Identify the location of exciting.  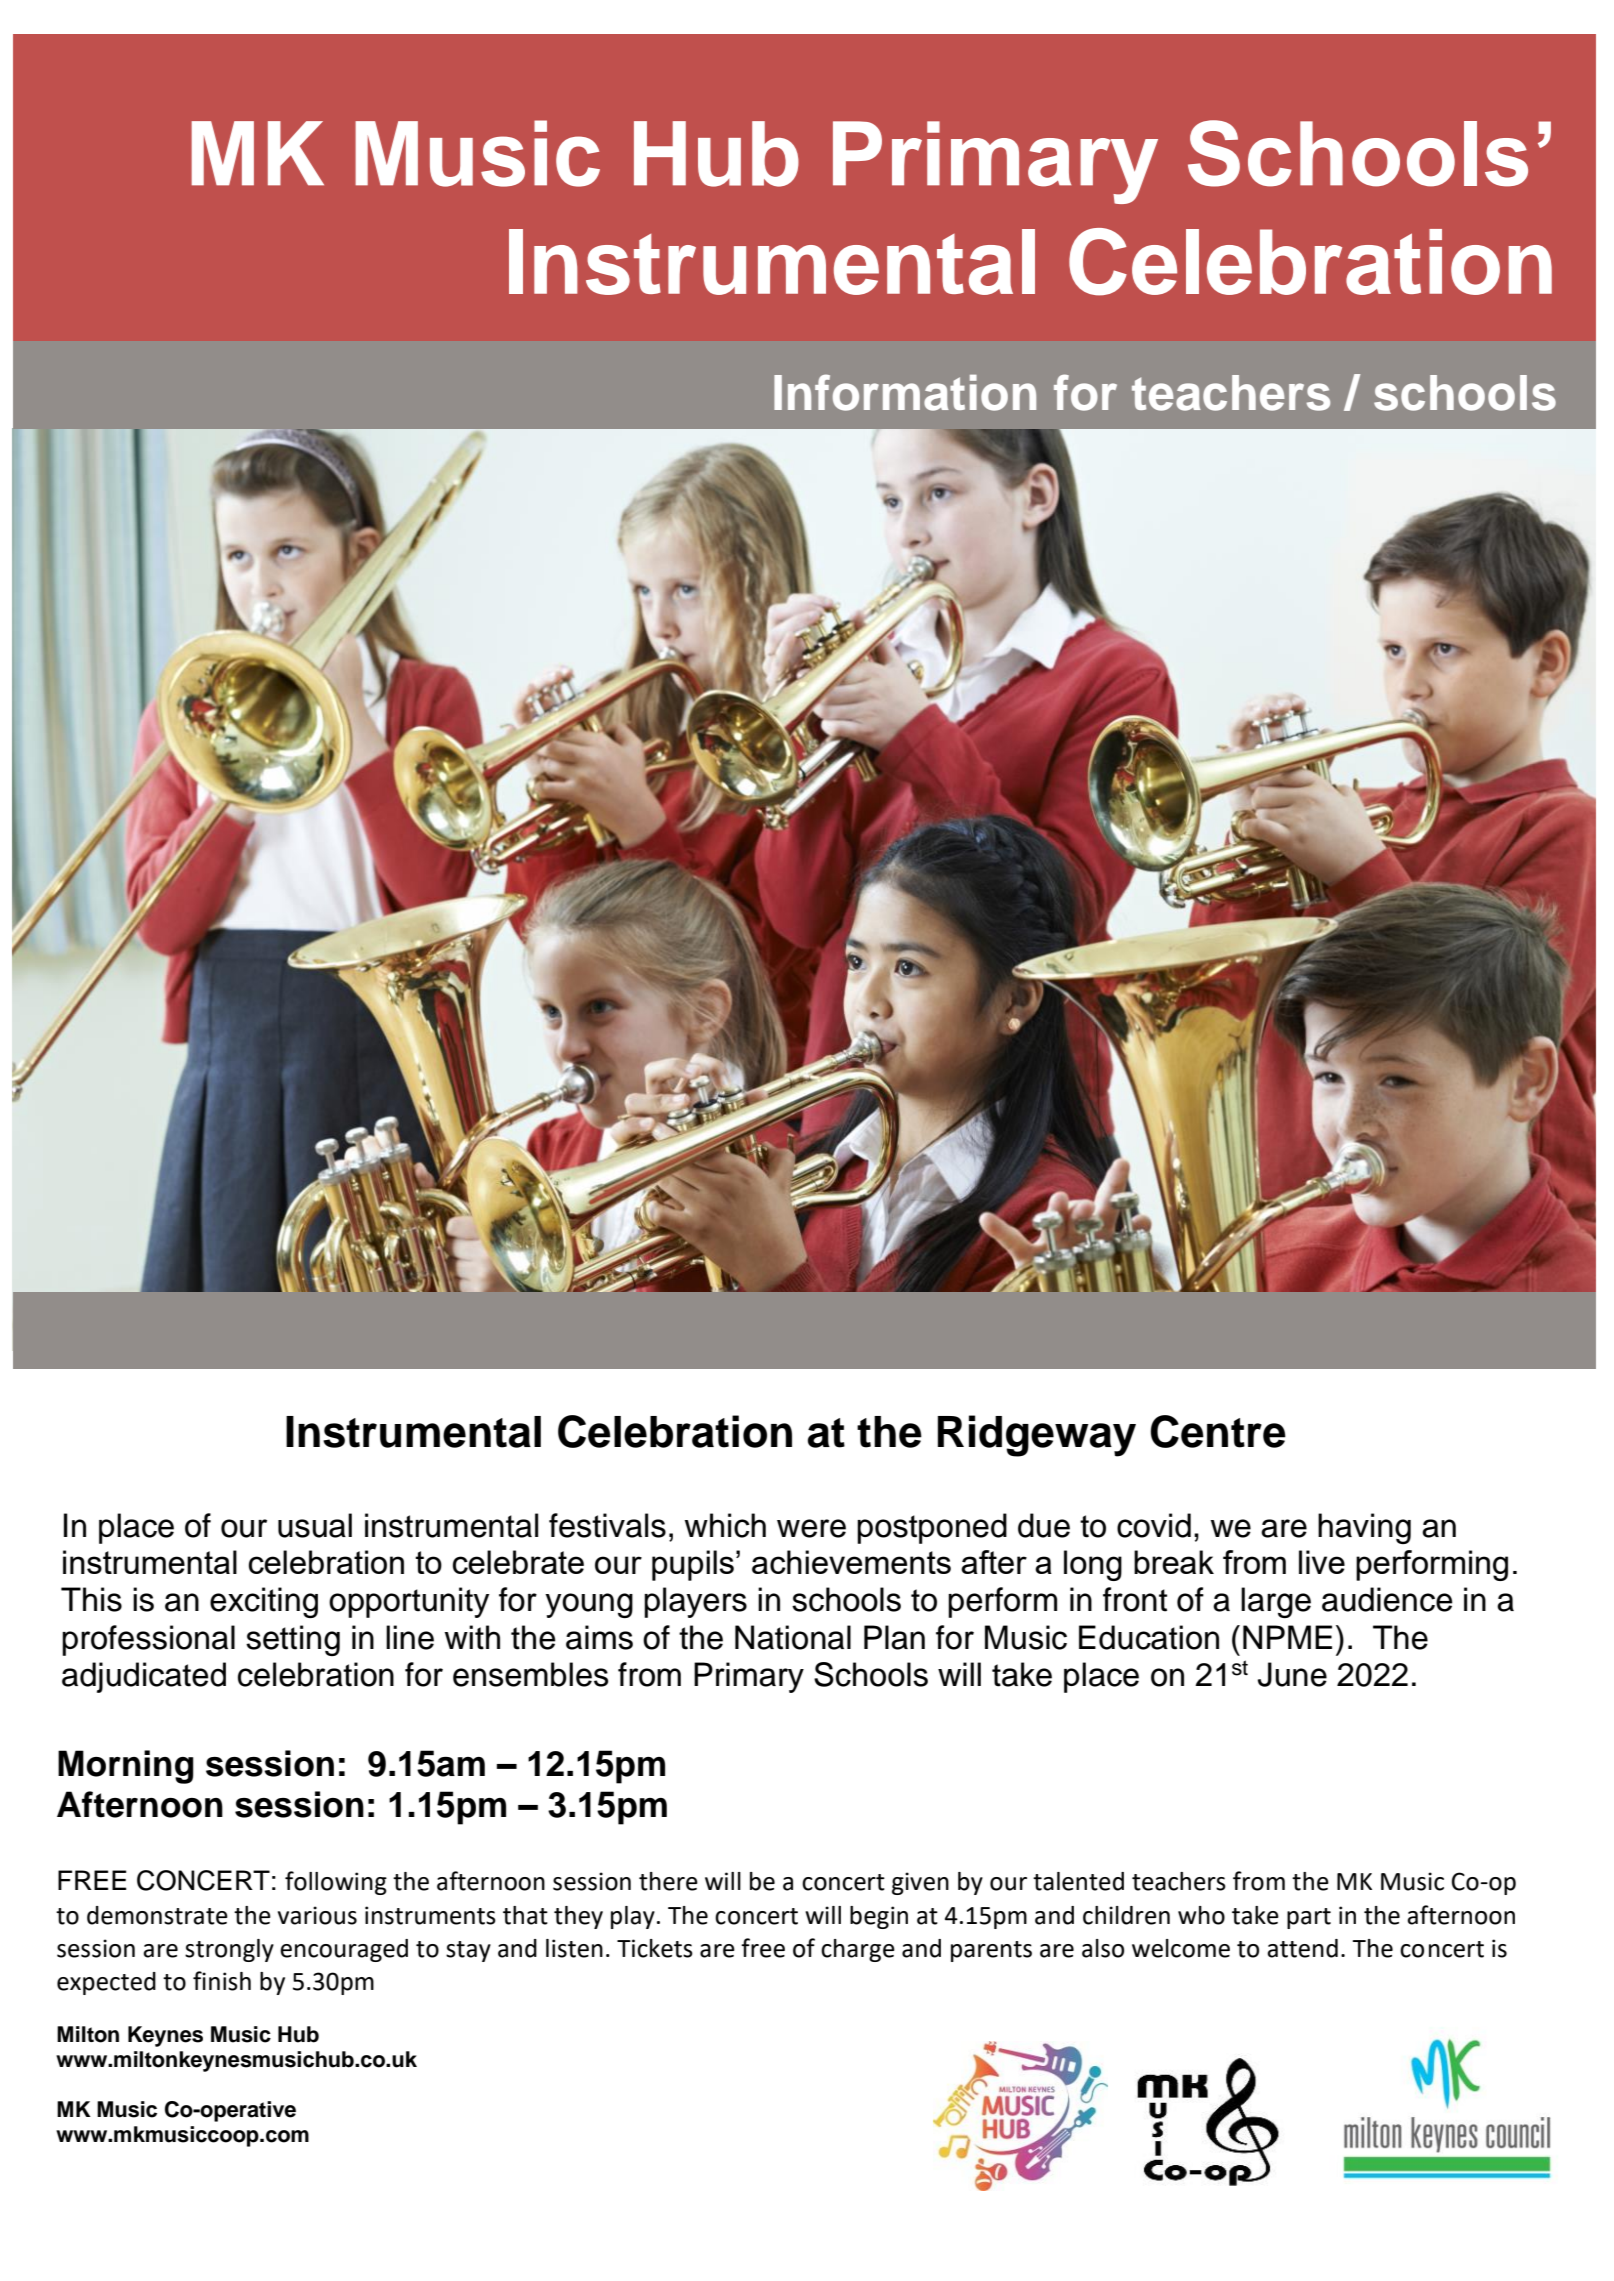
(264, 1602).
